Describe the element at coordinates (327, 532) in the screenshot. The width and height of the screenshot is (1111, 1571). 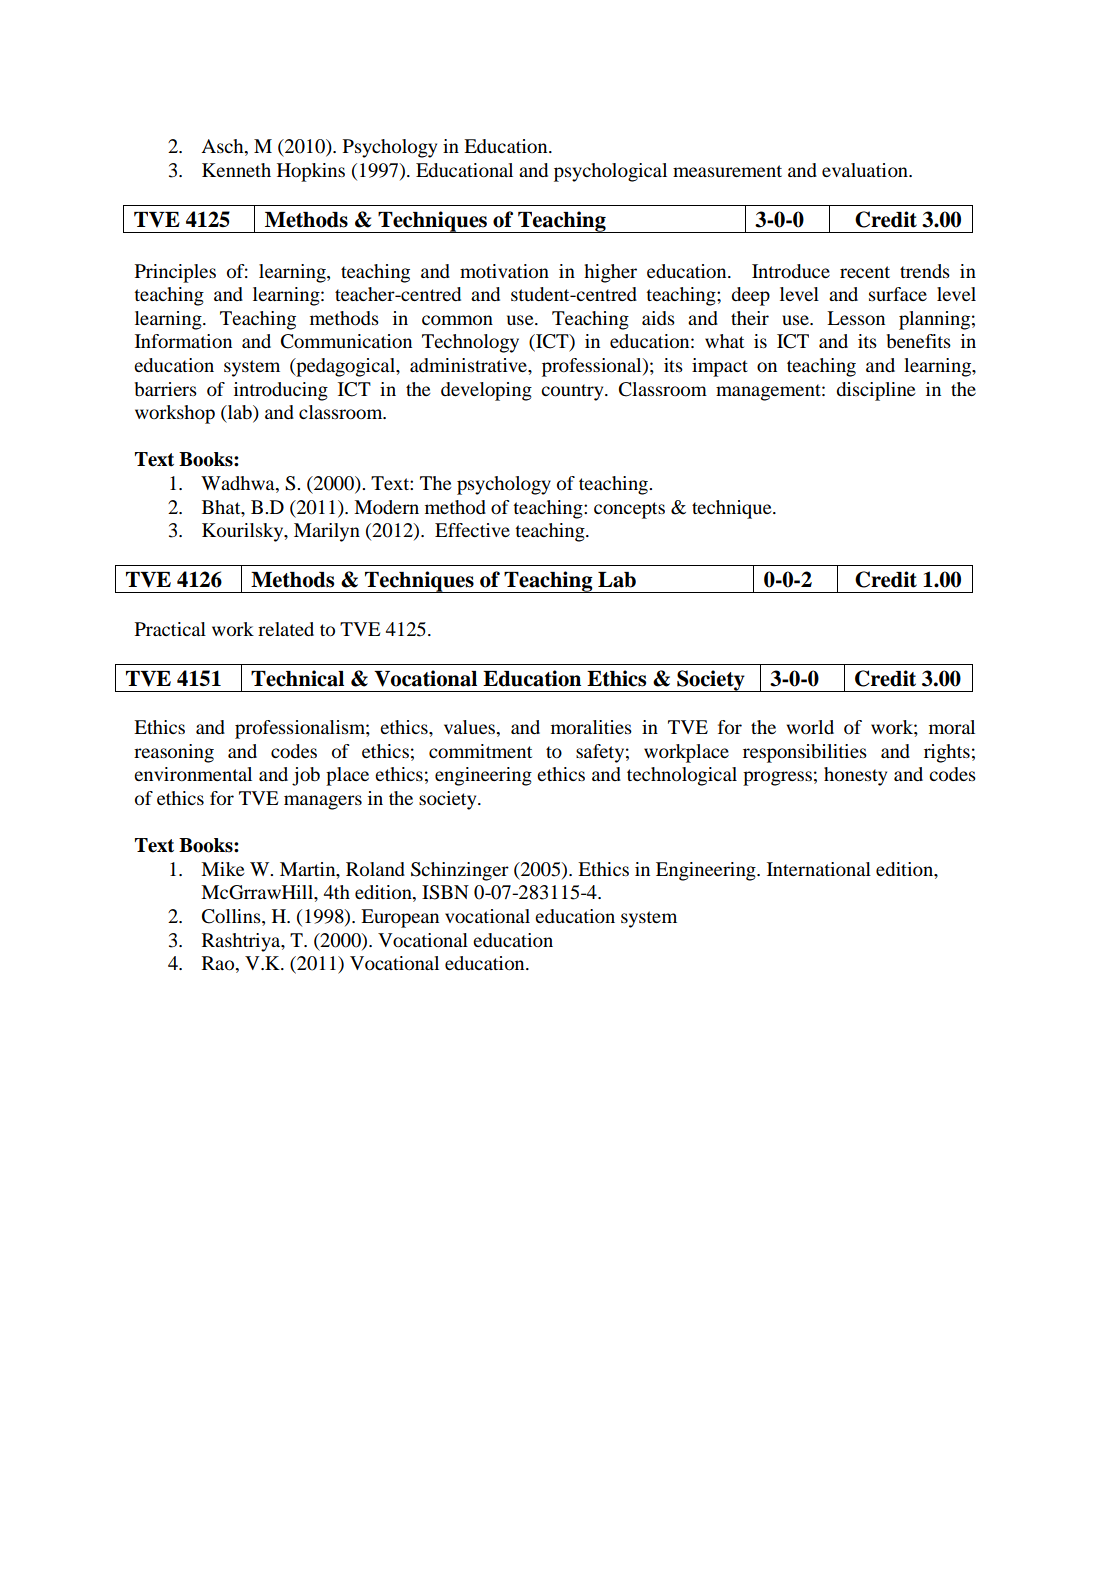
I see `Marilyn` at that location.
